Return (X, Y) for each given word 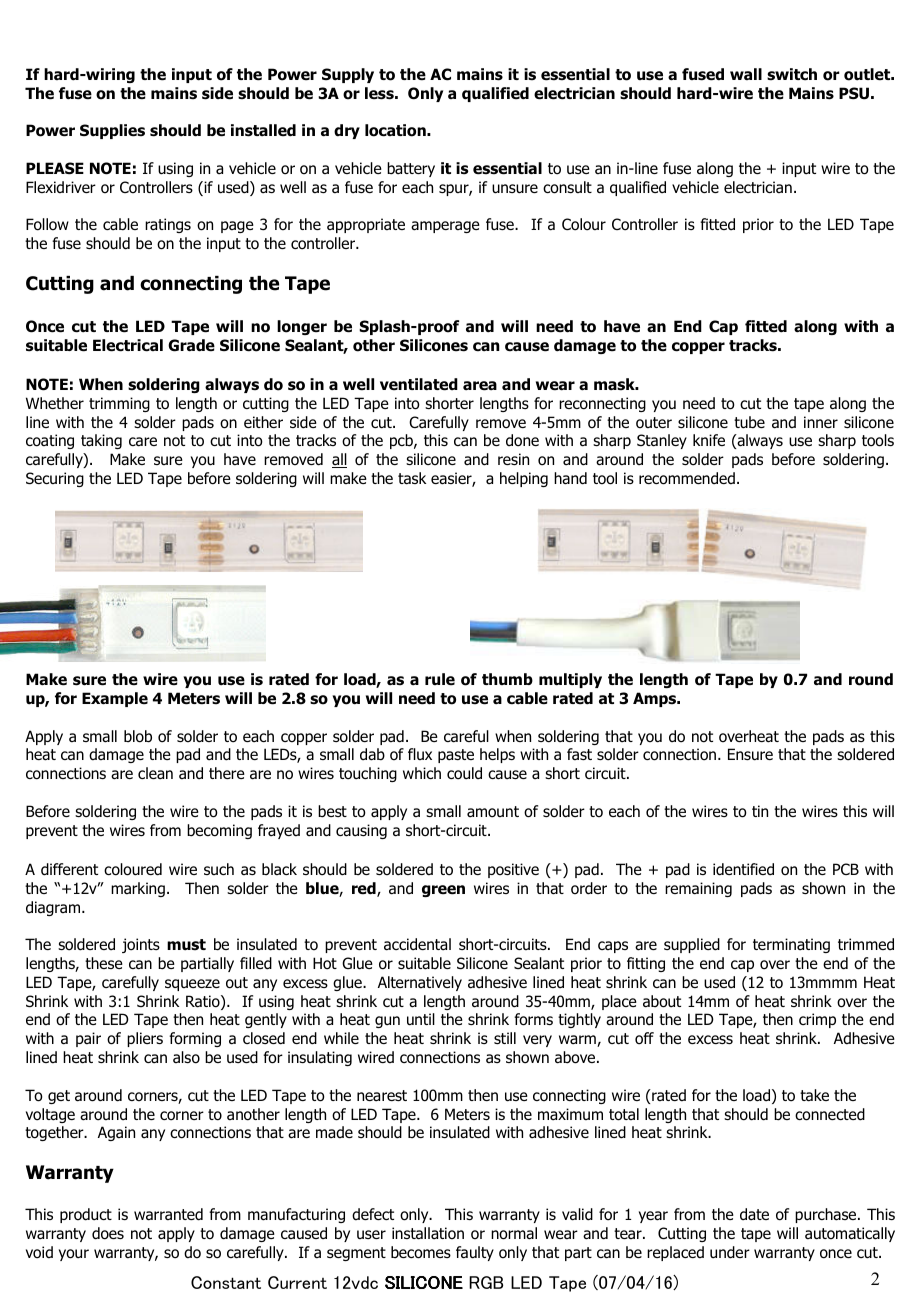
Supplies (112, 131)
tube (749, 422)
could (464, 773)
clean (155, 773)
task (412, 478)
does (108, 1233)
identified (743, 869)
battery (411, 169)
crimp (817, 1020)
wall (746, 74)
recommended (687, 478)
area (480, 386)
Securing (55, 479)
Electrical (128, 345)
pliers (145, 1039)
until (421, 1019)
